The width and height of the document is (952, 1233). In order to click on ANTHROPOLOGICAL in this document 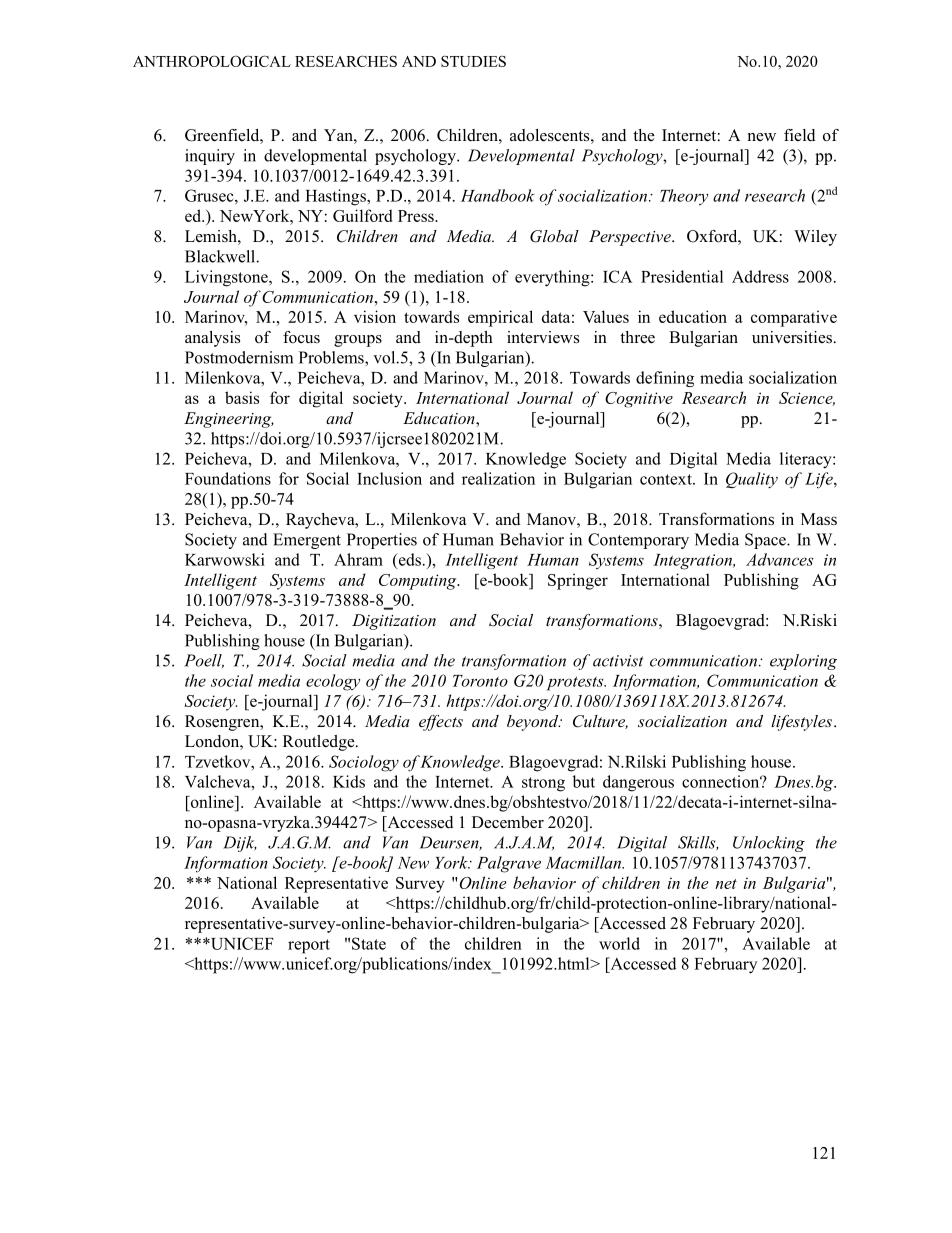, I will do `click(212, 61)`.
